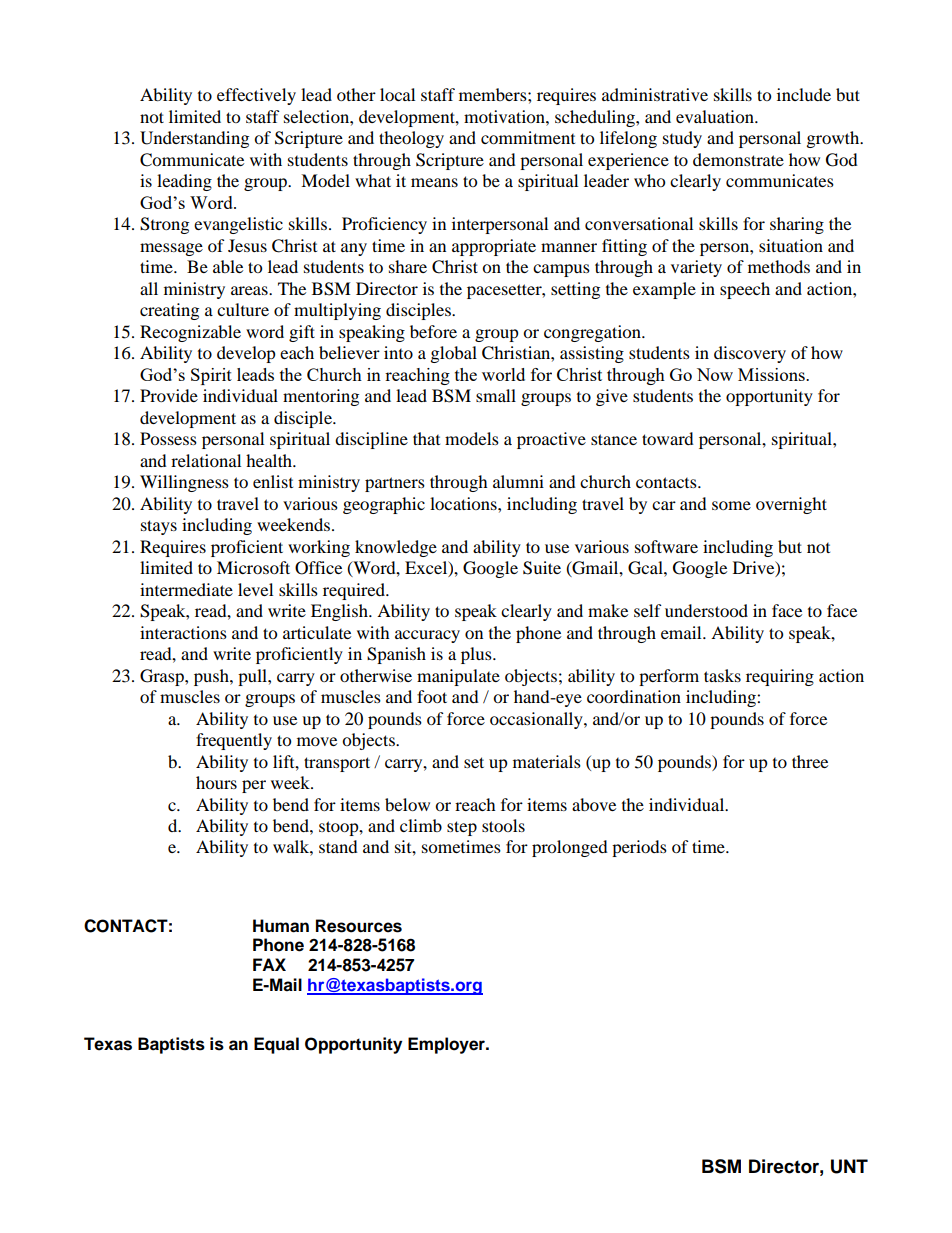  I want to click on requiring, so click(780, 677).
